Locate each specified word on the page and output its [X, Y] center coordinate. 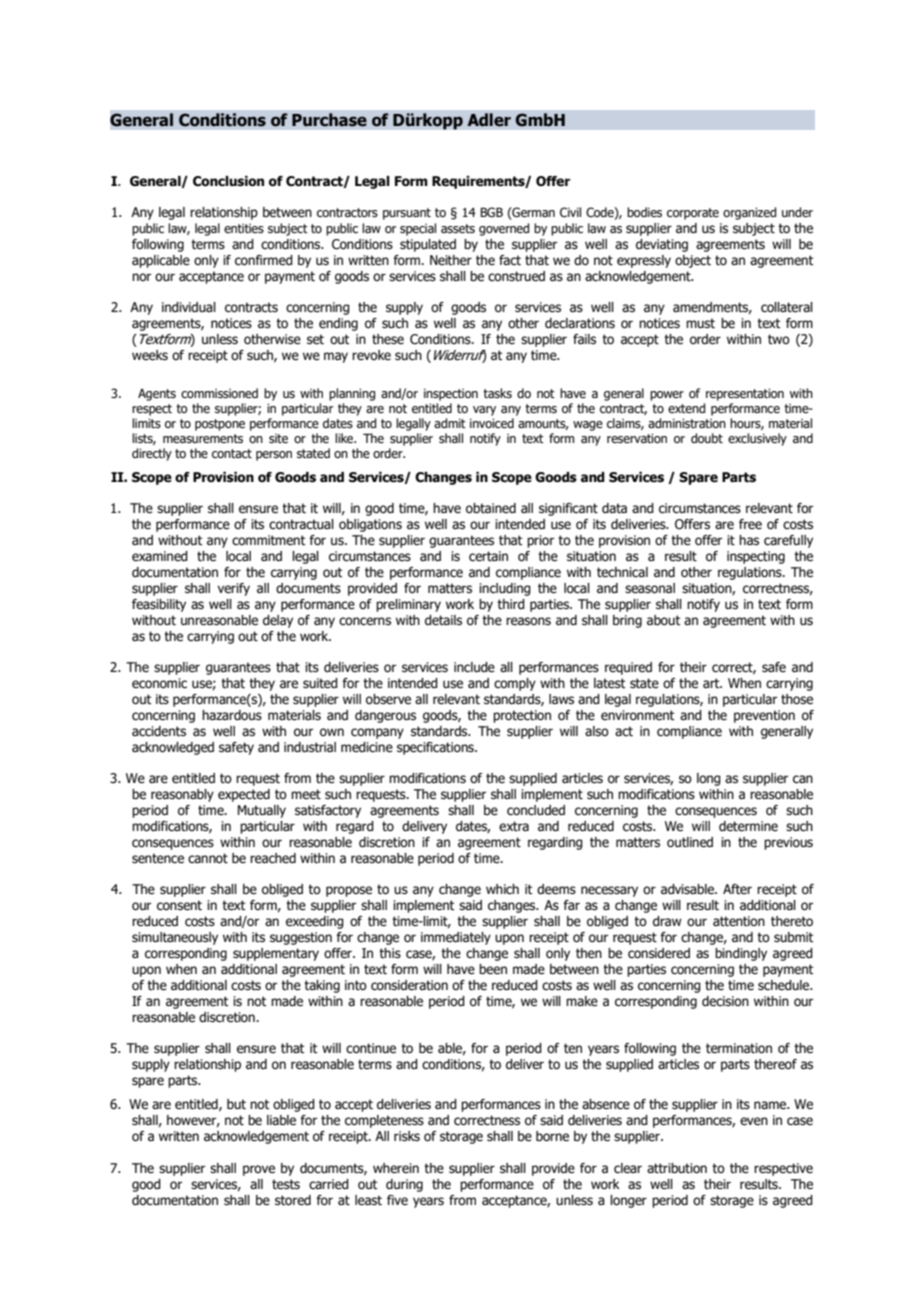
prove [259, 1170]
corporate [693, 214]
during [404, 1185]
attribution [677, 1168]
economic [159, 683]
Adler [489, 120]
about [664, 620]
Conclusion [228, 181]
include [474, 667]
